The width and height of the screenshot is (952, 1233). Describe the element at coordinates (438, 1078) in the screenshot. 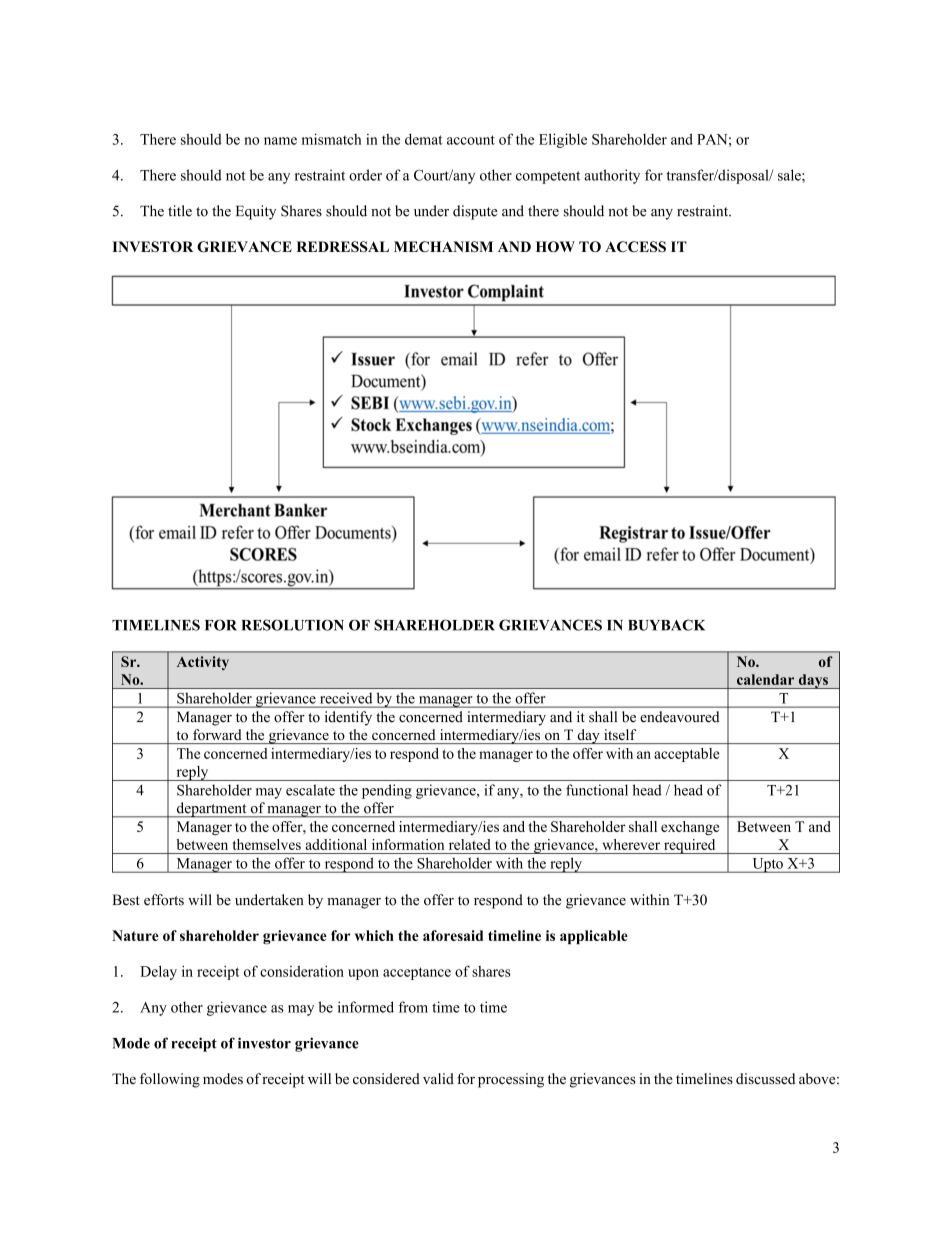

I see `valid` at that location.
